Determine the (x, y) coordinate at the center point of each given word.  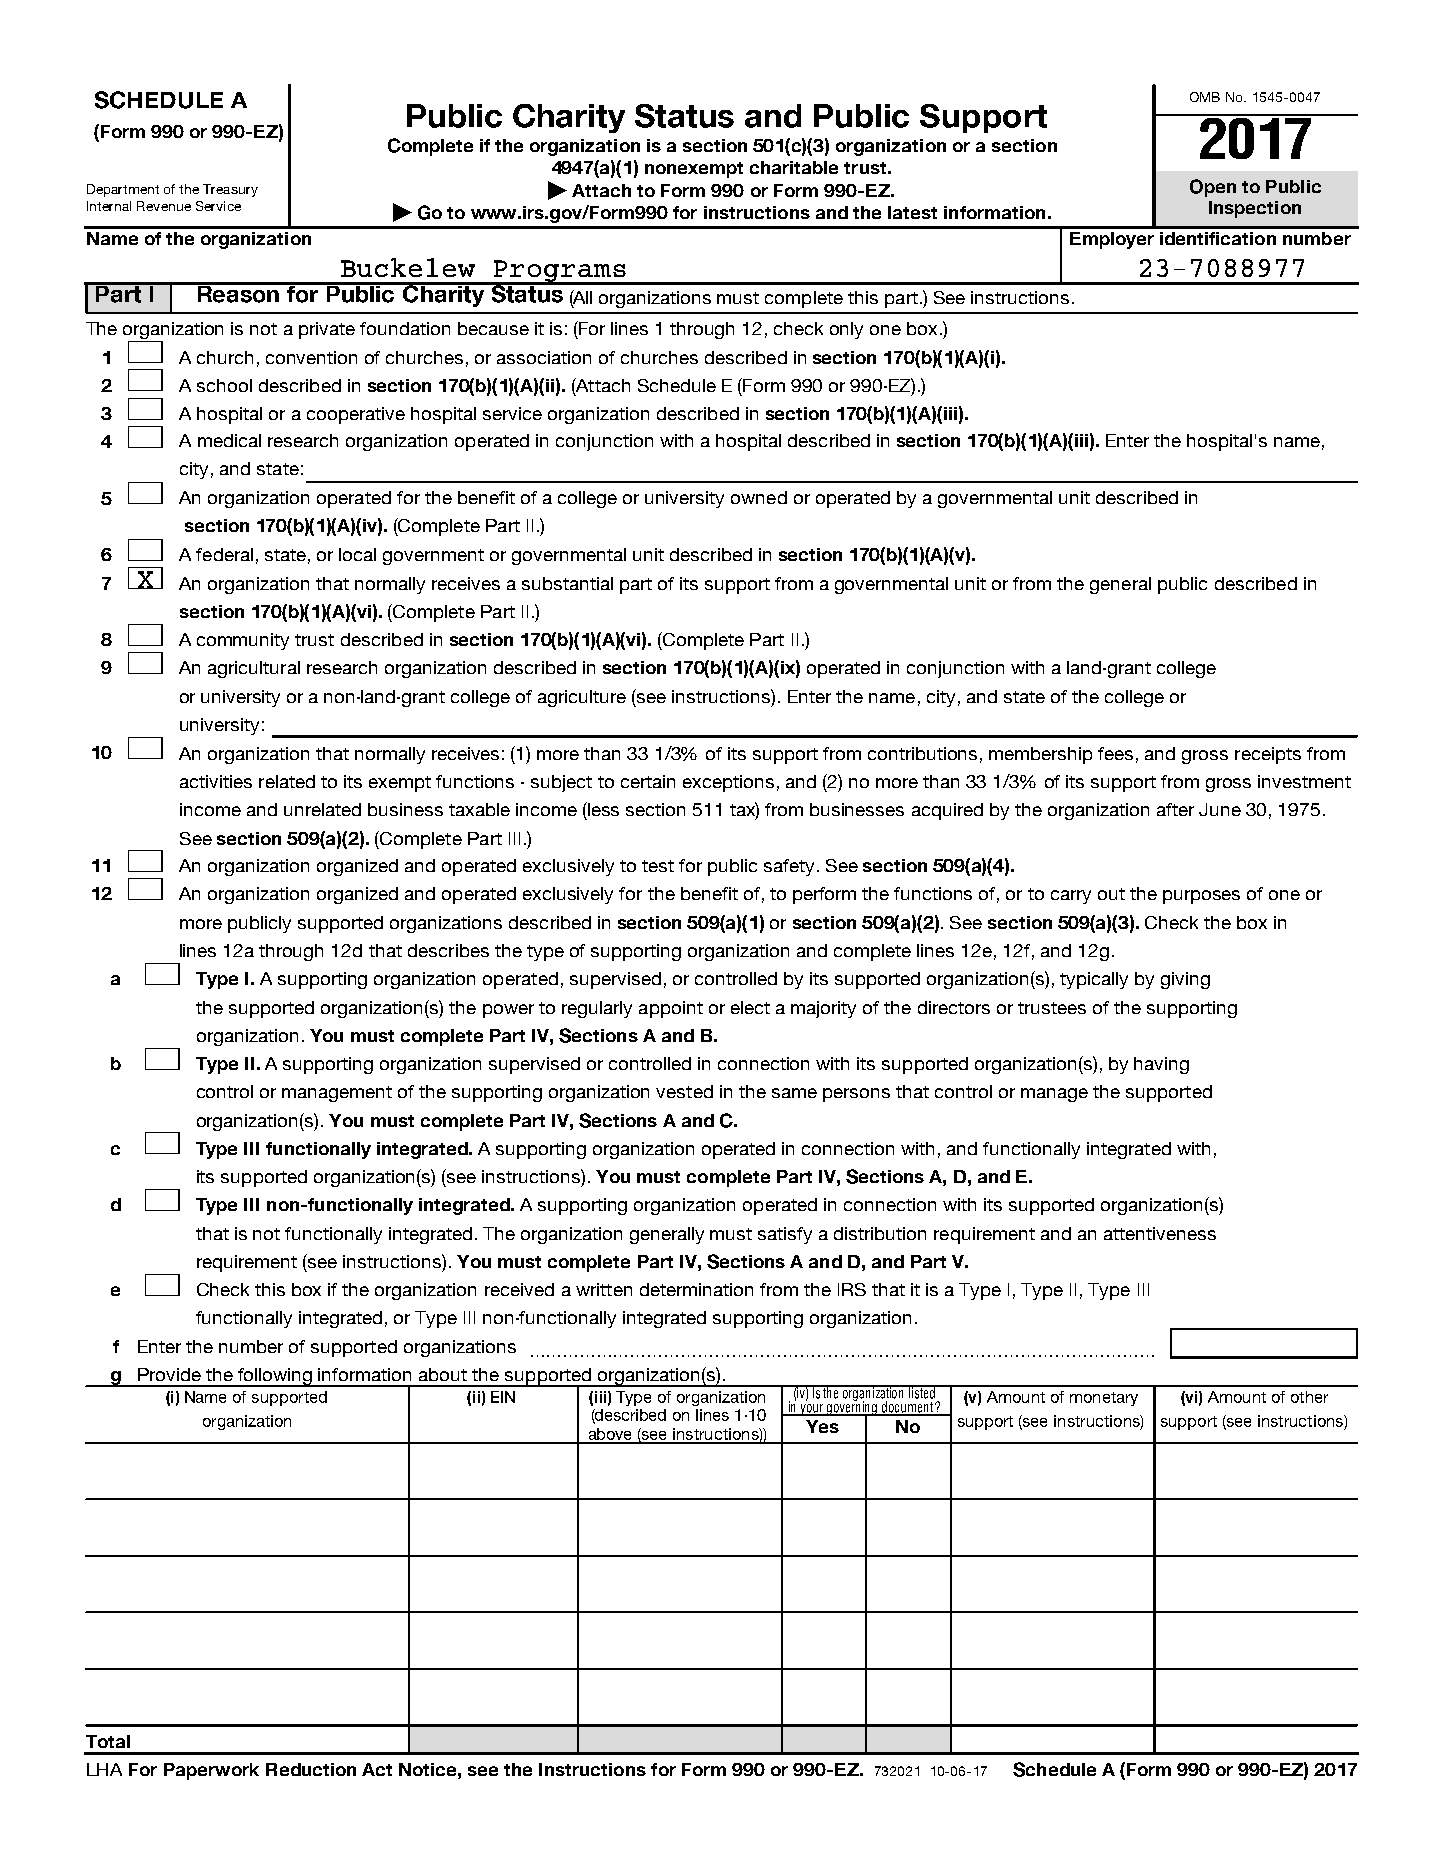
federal (224, 554)
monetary (1104, 1399)
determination (696, 1289)
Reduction (311, 1769)
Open (1213, 188)
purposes (1201, 897)
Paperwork (211, 1771)
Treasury (230, 190)
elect (750, 1007)
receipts (1268, 755)
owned (759, 497)
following (275, 1377)
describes (448, 950)
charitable (794, 167)
